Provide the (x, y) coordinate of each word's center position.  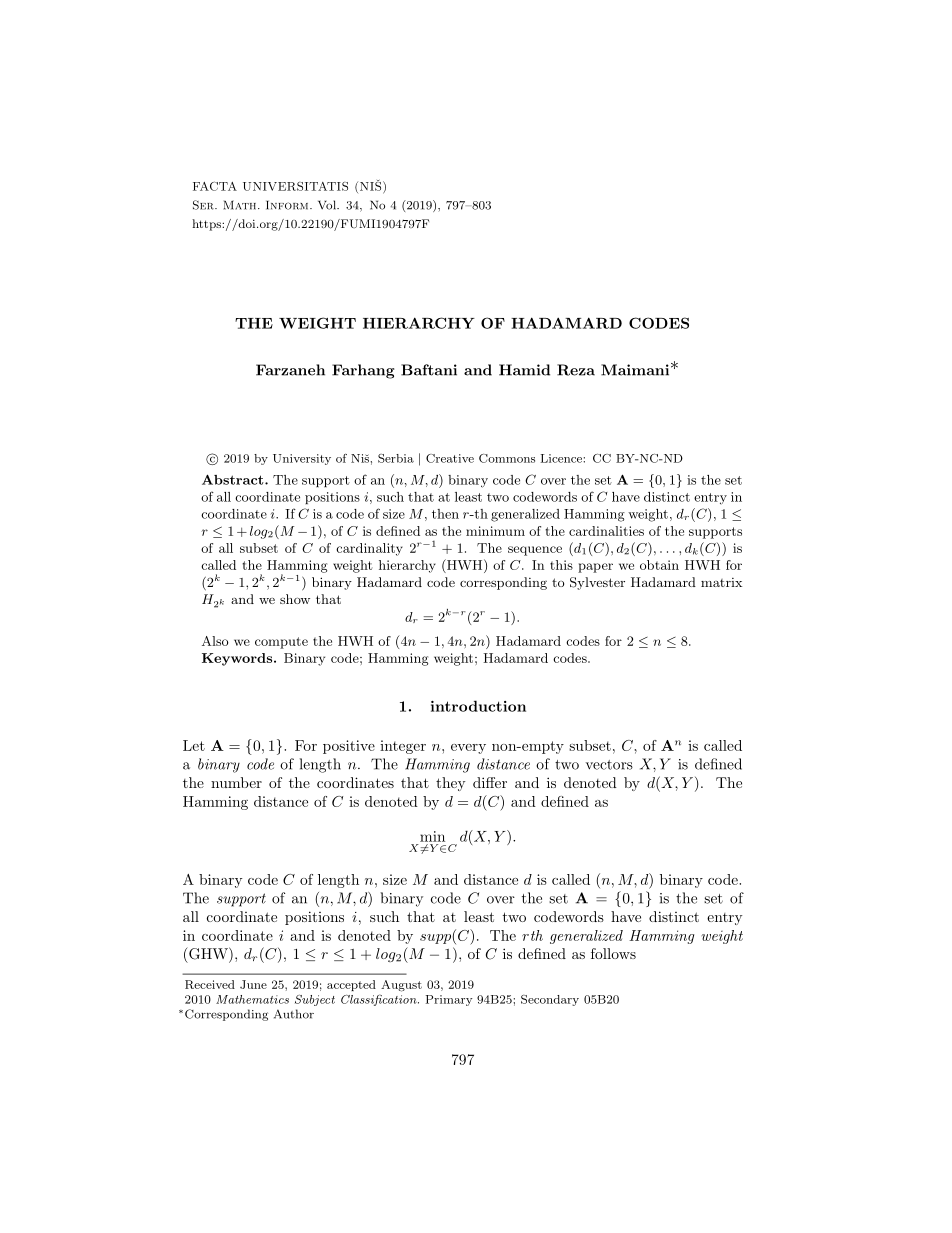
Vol (328, 205)
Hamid (524, 370)
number (236, 782)
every (468, 749)
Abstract (234, 479)
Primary (449, 1000)
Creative (450, 458)
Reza (576, 370)
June (253, 984)
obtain (659, 565)
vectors (609, 765)
